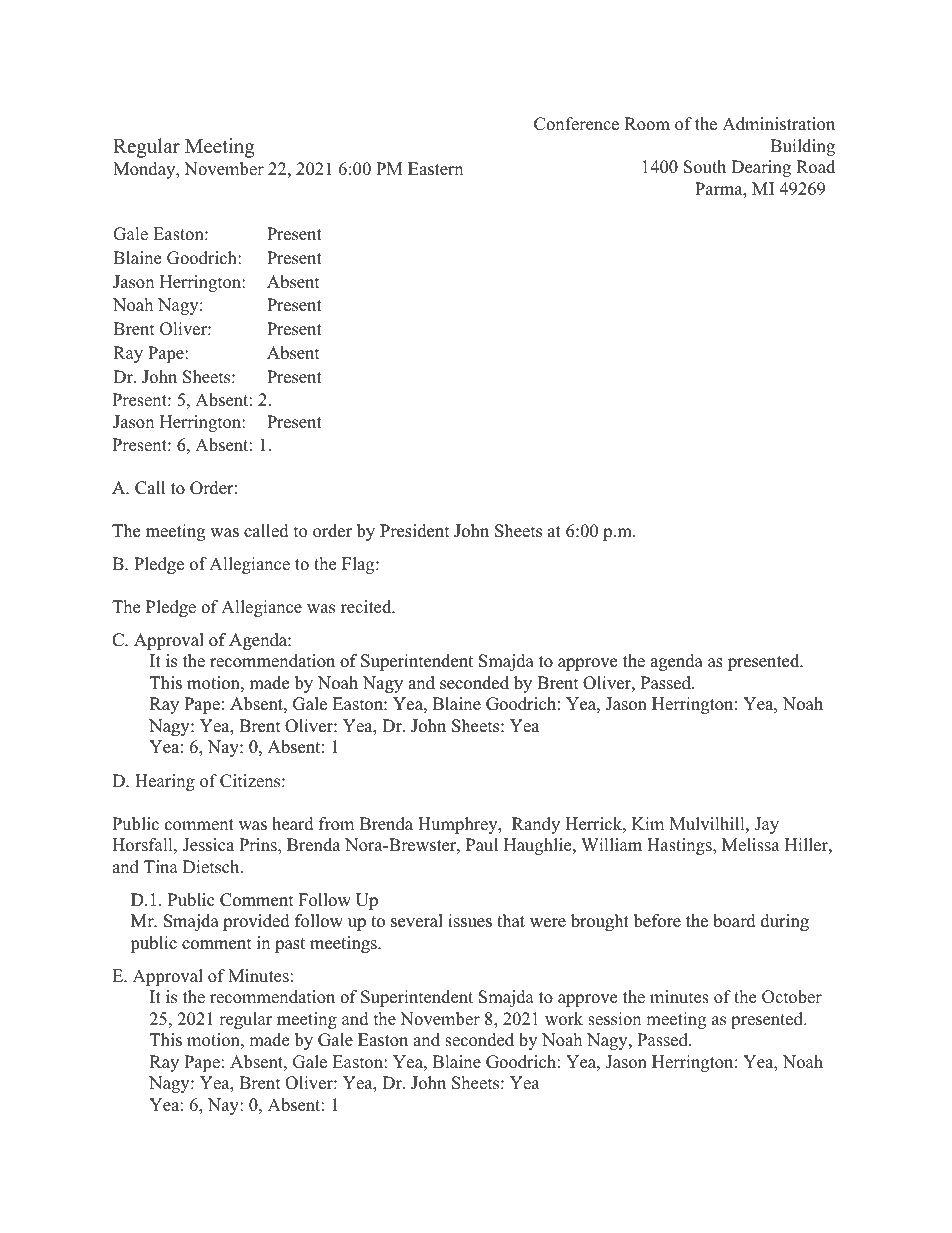  I want to click on past, so click(290, 945).
